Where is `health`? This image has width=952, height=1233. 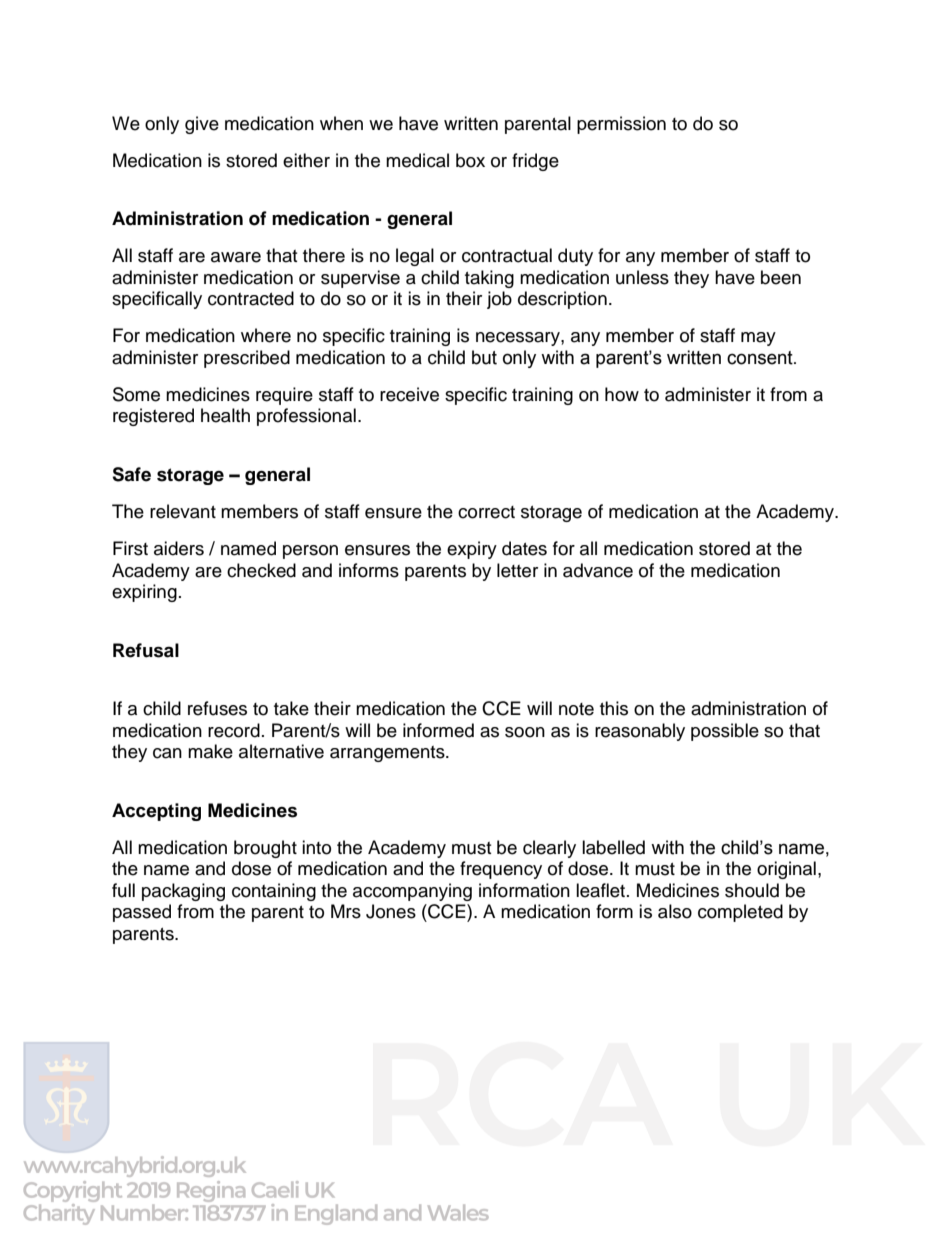 health is located at coordinates (225, 415).
